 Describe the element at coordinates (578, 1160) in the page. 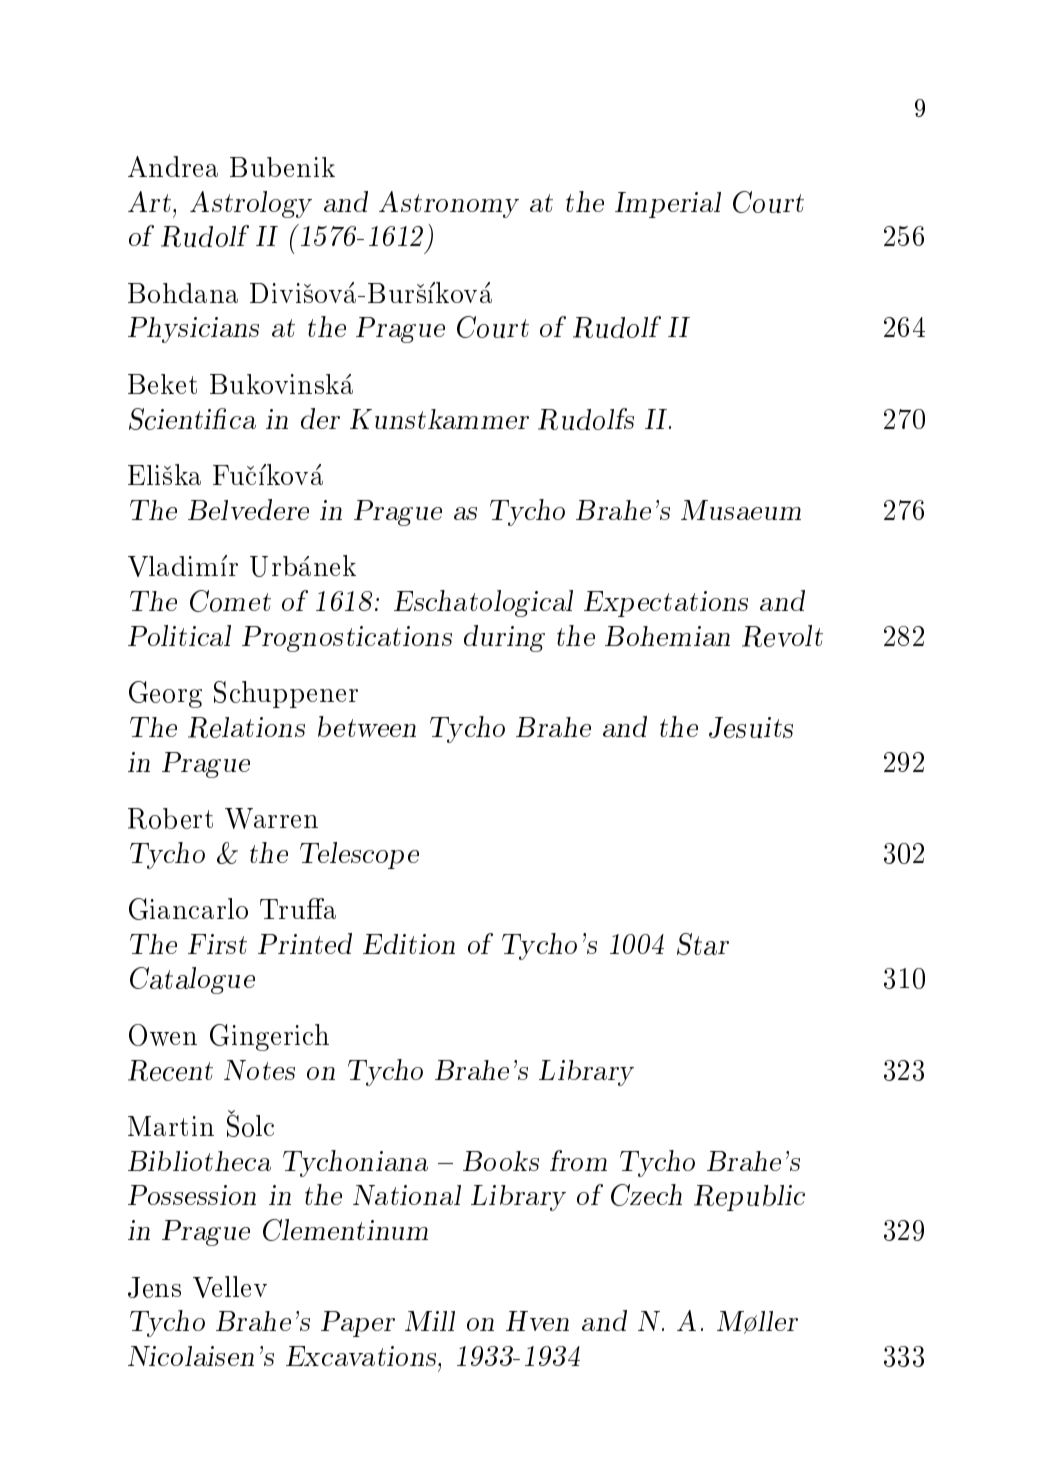

I see `from` at that location.
